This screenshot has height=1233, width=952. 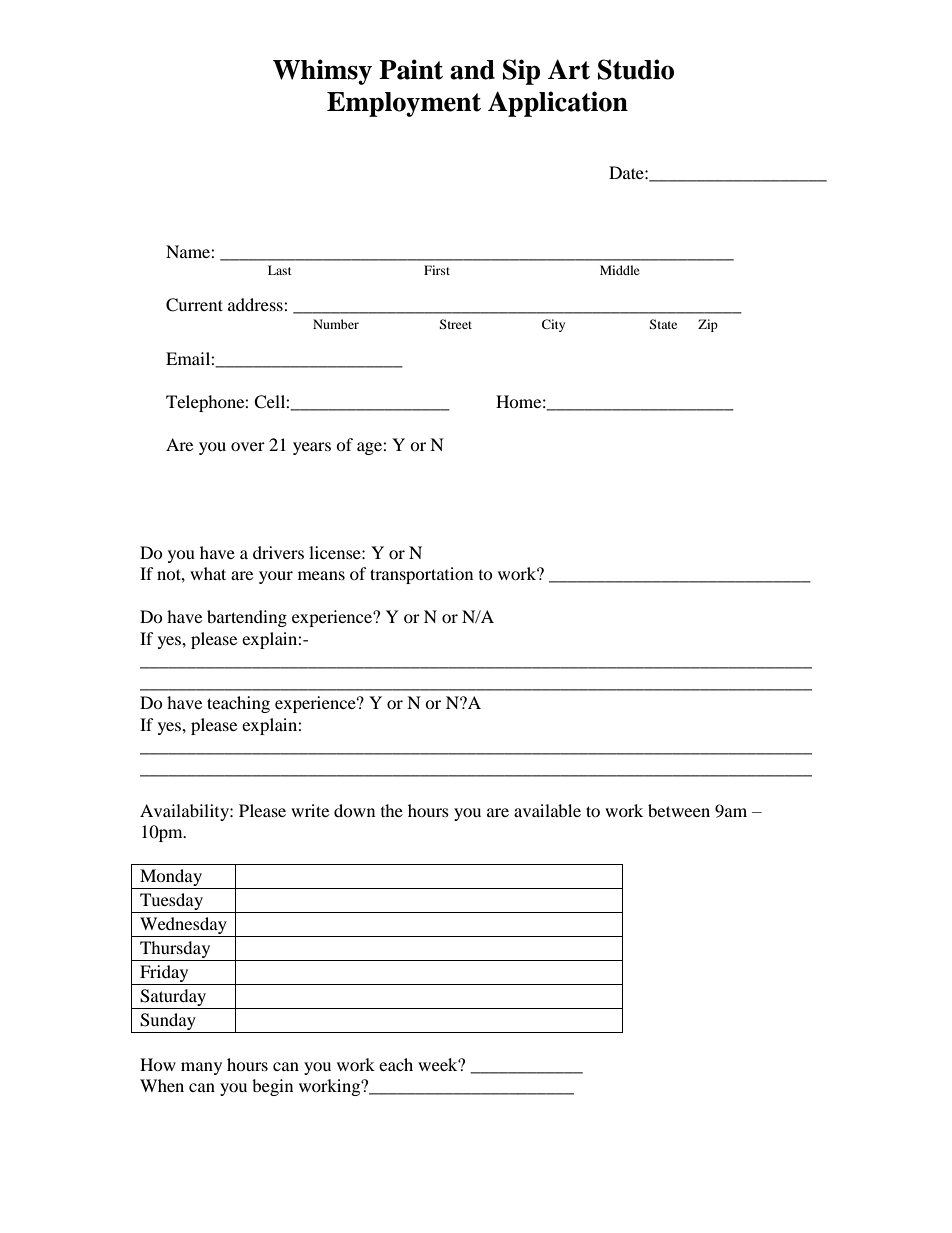 I want to click on what, so click(x=208, y=573).
